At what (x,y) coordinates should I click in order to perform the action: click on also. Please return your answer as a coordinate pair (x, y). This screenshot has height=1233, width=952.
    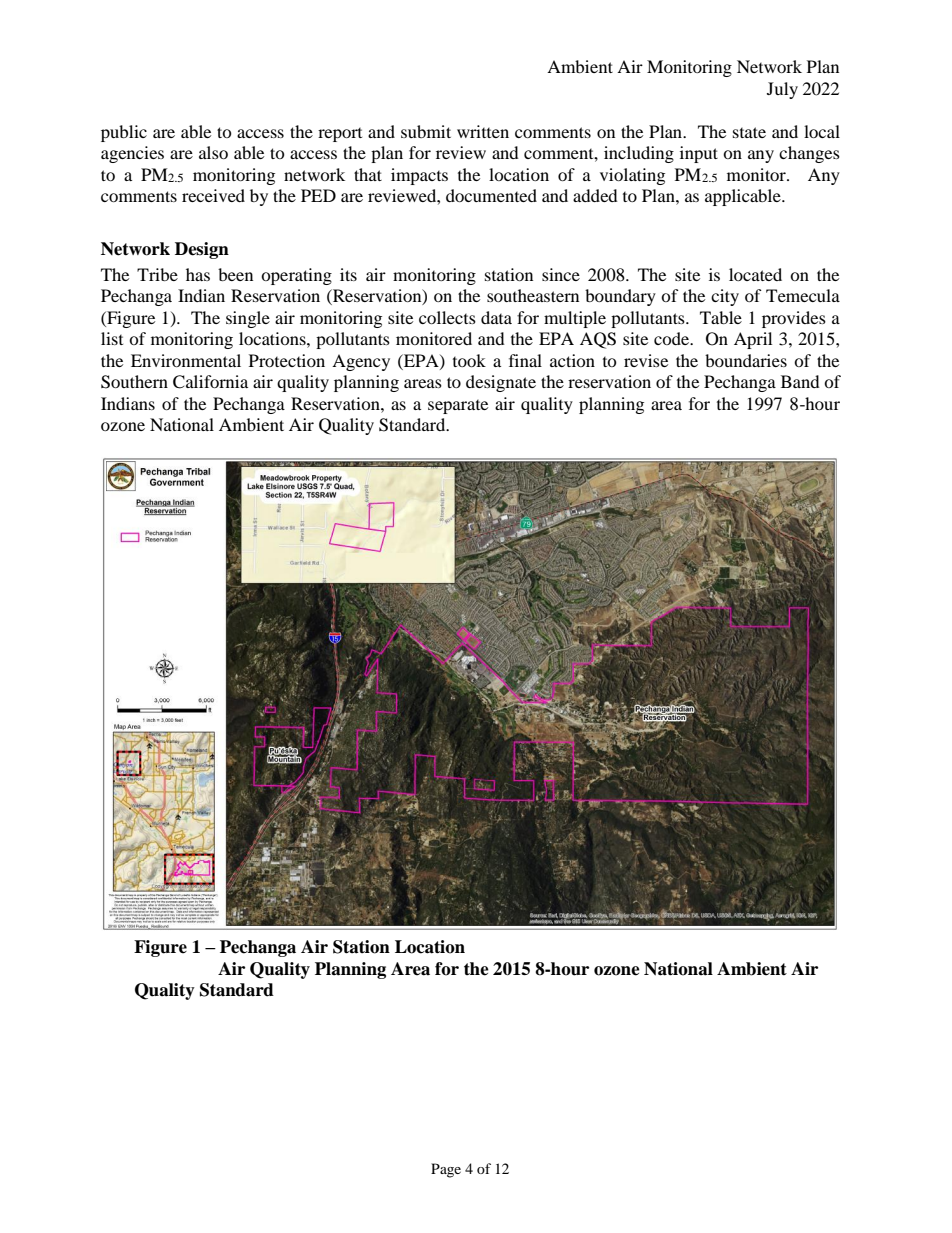
    Looking at the image, I should click on (213, 152).
